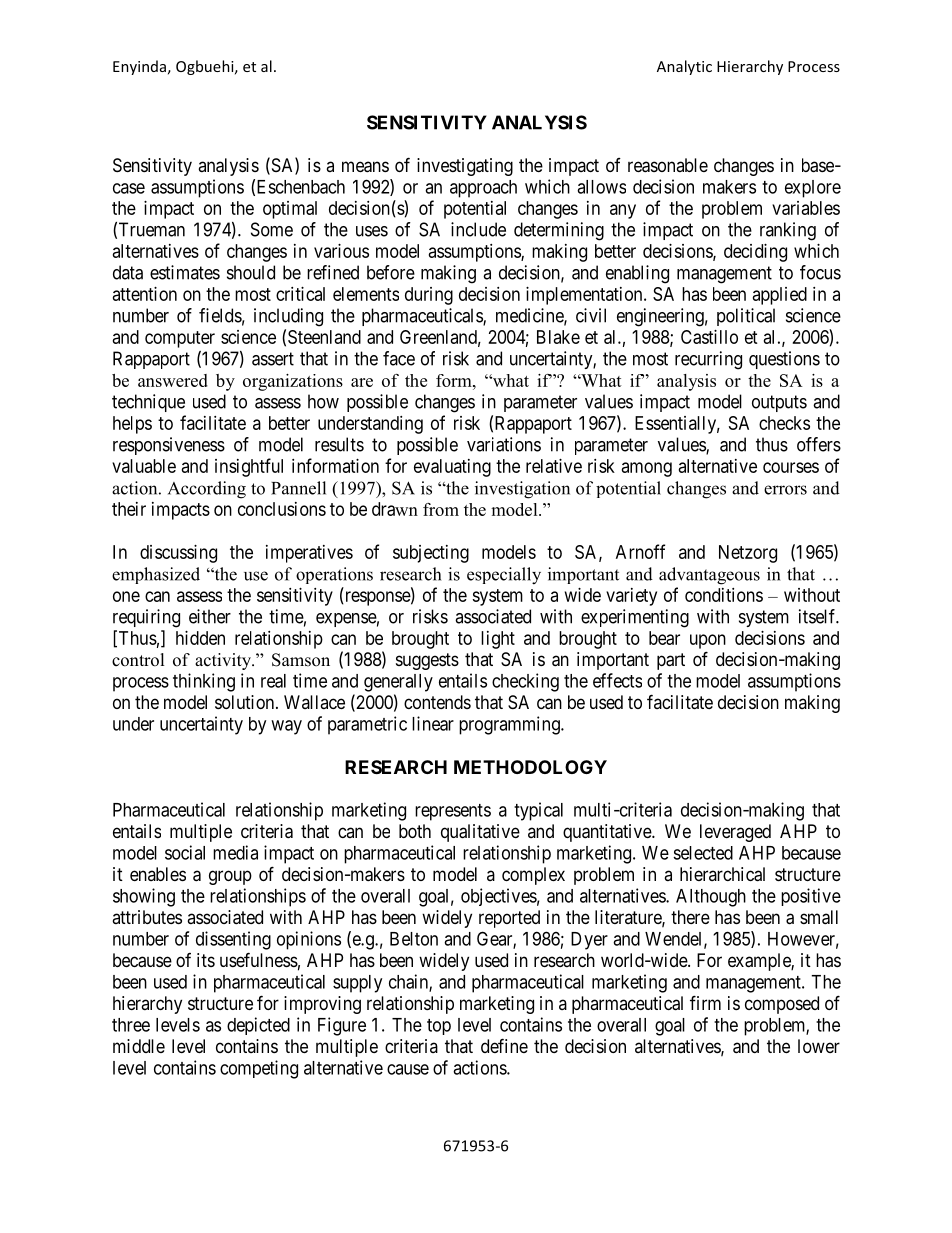 The width and height of the screenshot is (952, 1233). I want to click on discussing, so click(178, 554).
